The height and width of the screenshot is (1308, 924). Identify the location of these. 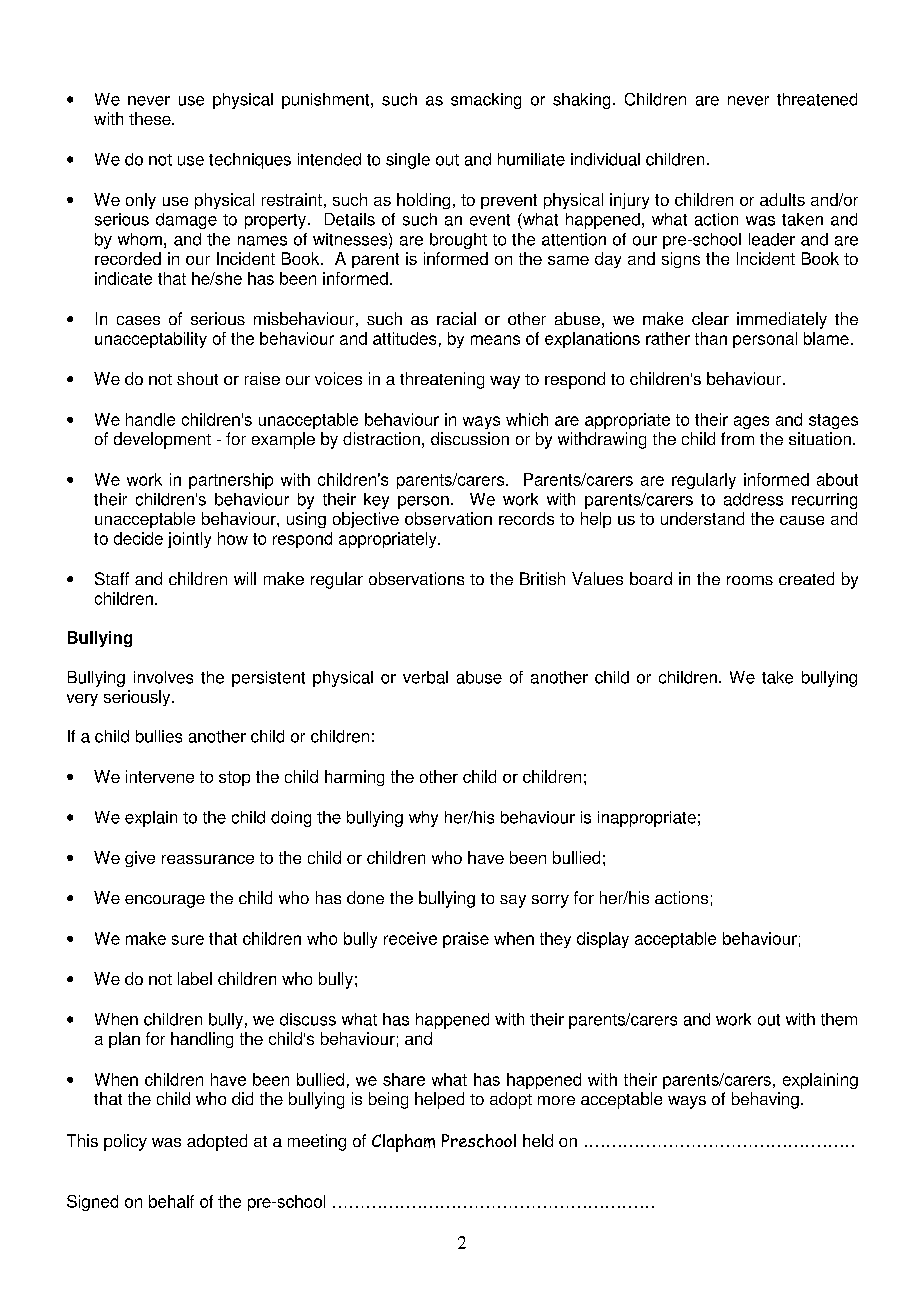
(151, 118).
